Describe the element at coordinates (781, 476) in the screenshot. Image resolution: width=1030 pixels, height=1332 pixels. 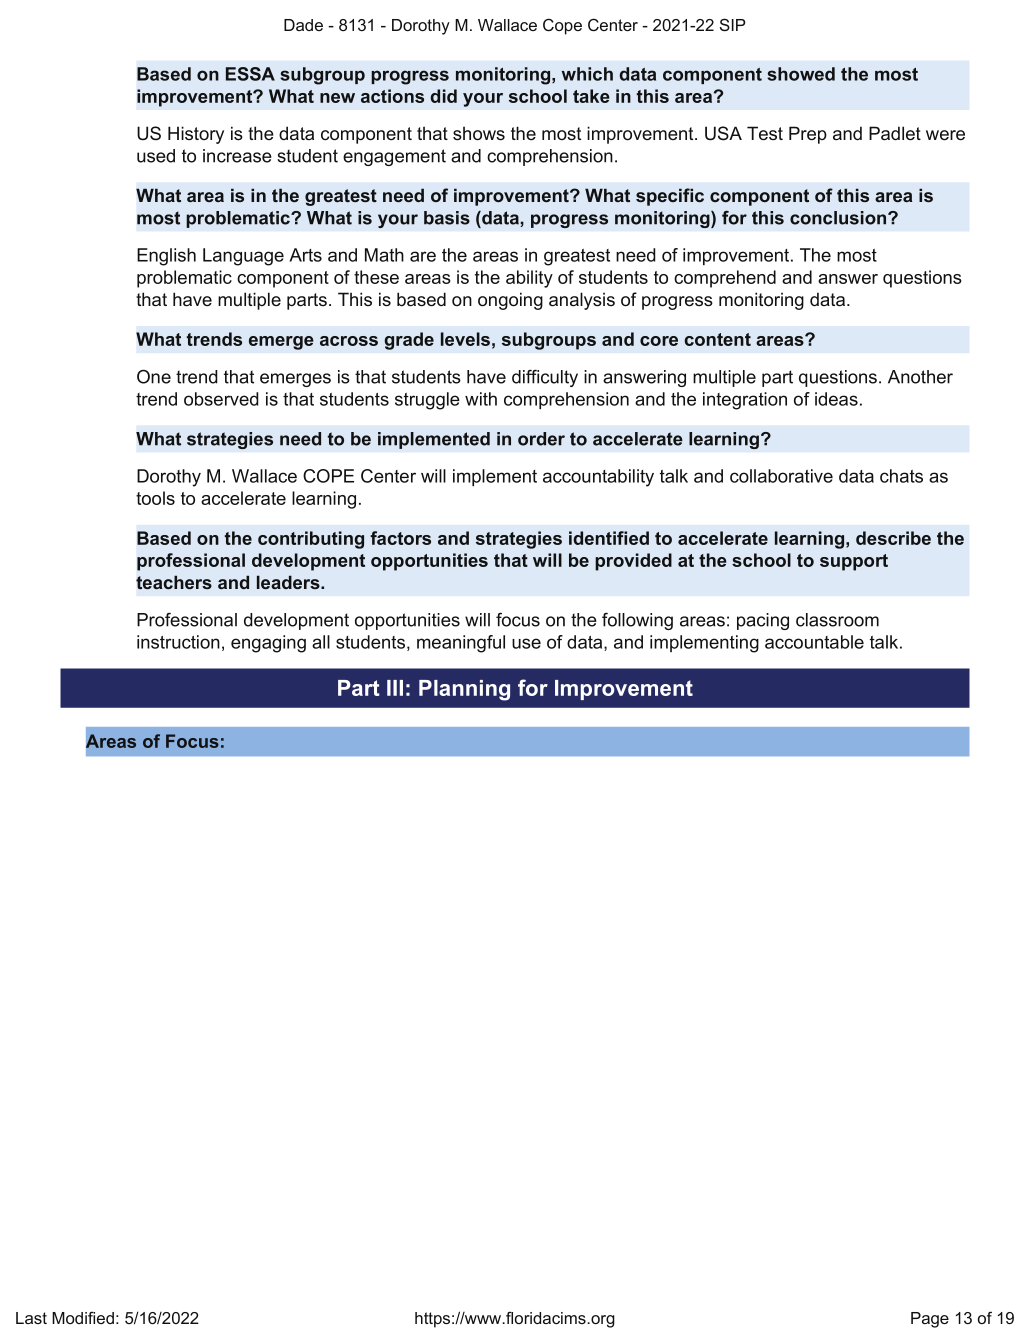
I see `collaborative` at that location.
